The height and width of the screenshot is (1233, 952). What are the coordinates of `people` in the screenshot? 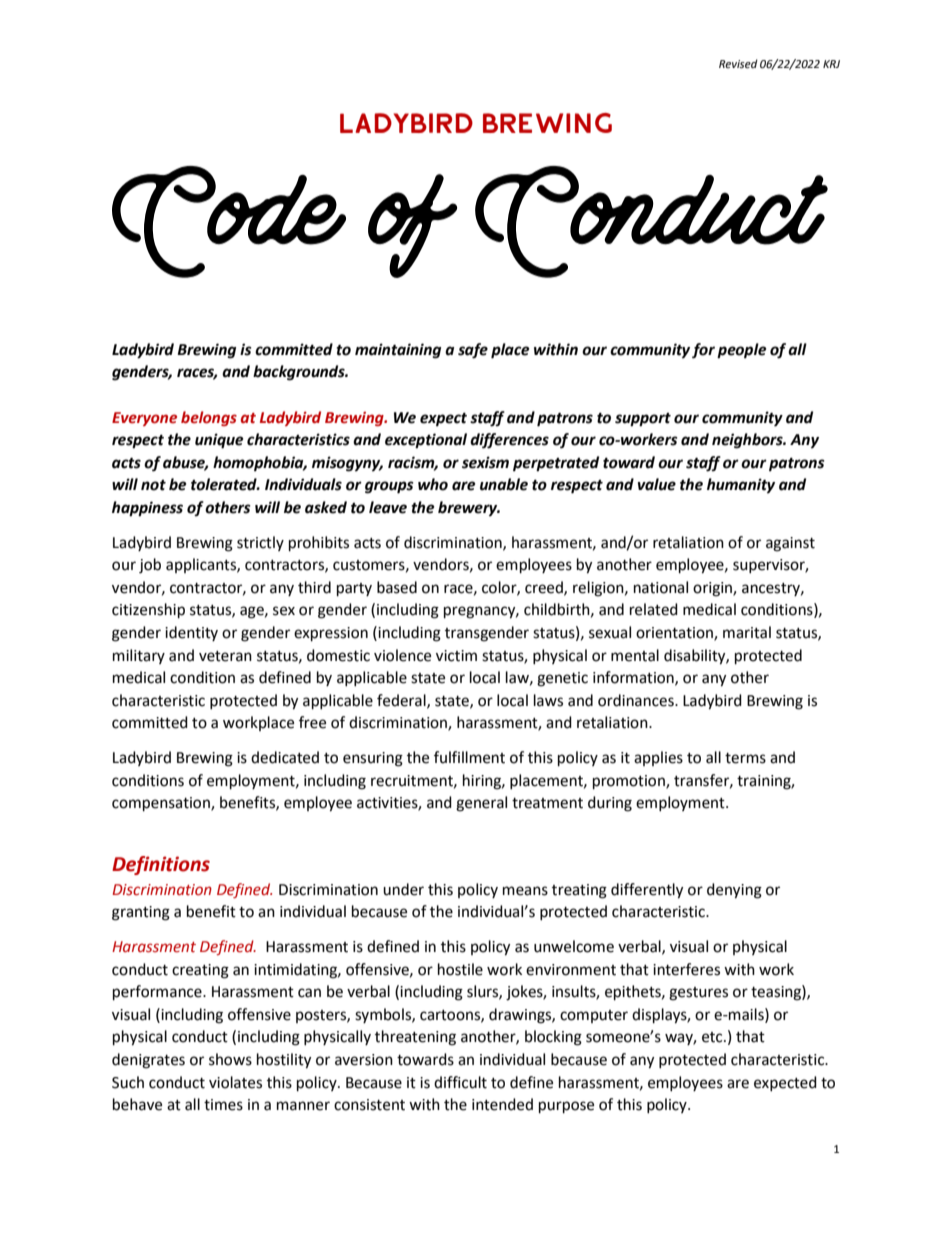 It's located at (742, 351).
